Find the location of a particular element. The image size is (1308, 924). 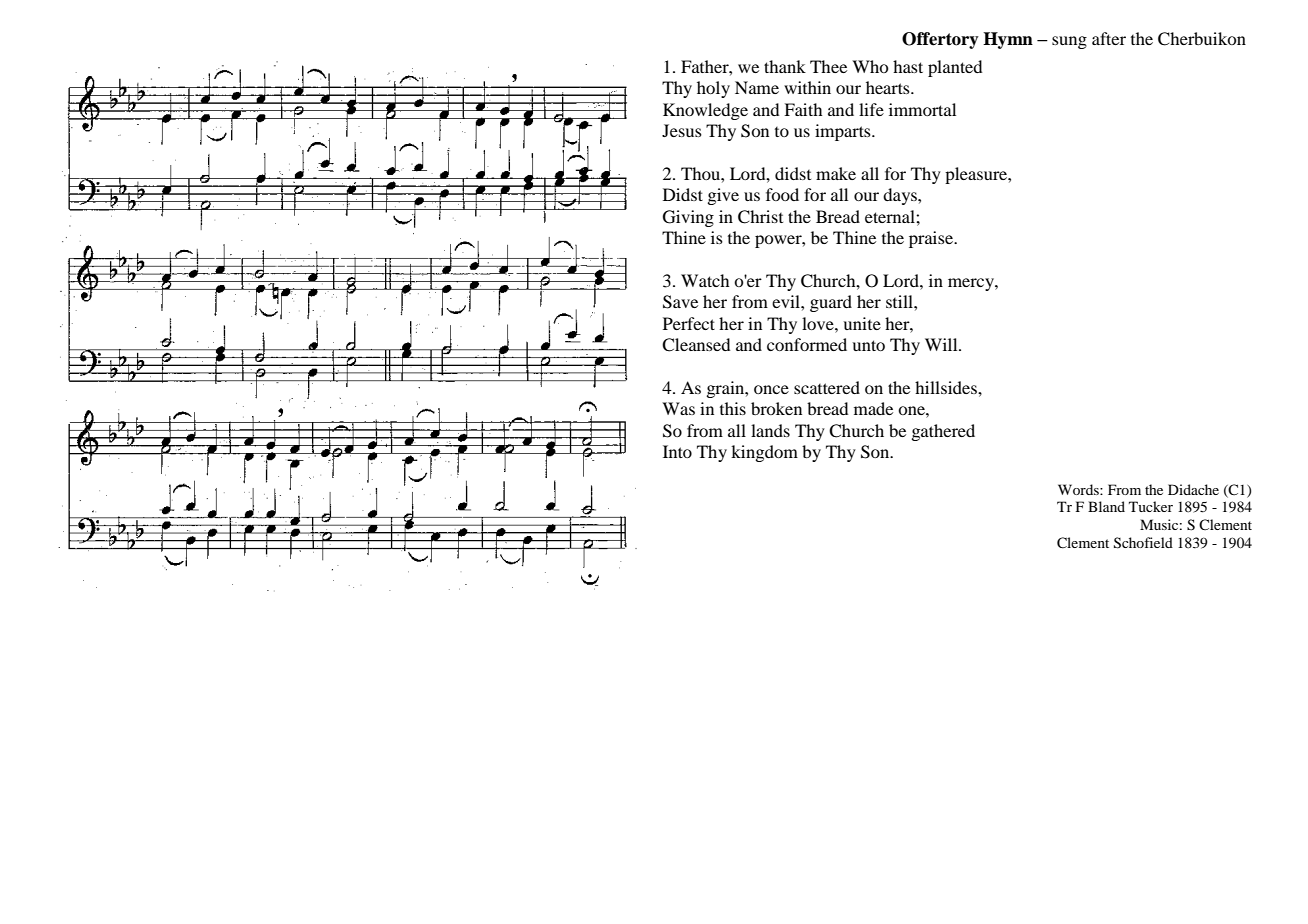

Words is located at coordinates (1079, 489).
